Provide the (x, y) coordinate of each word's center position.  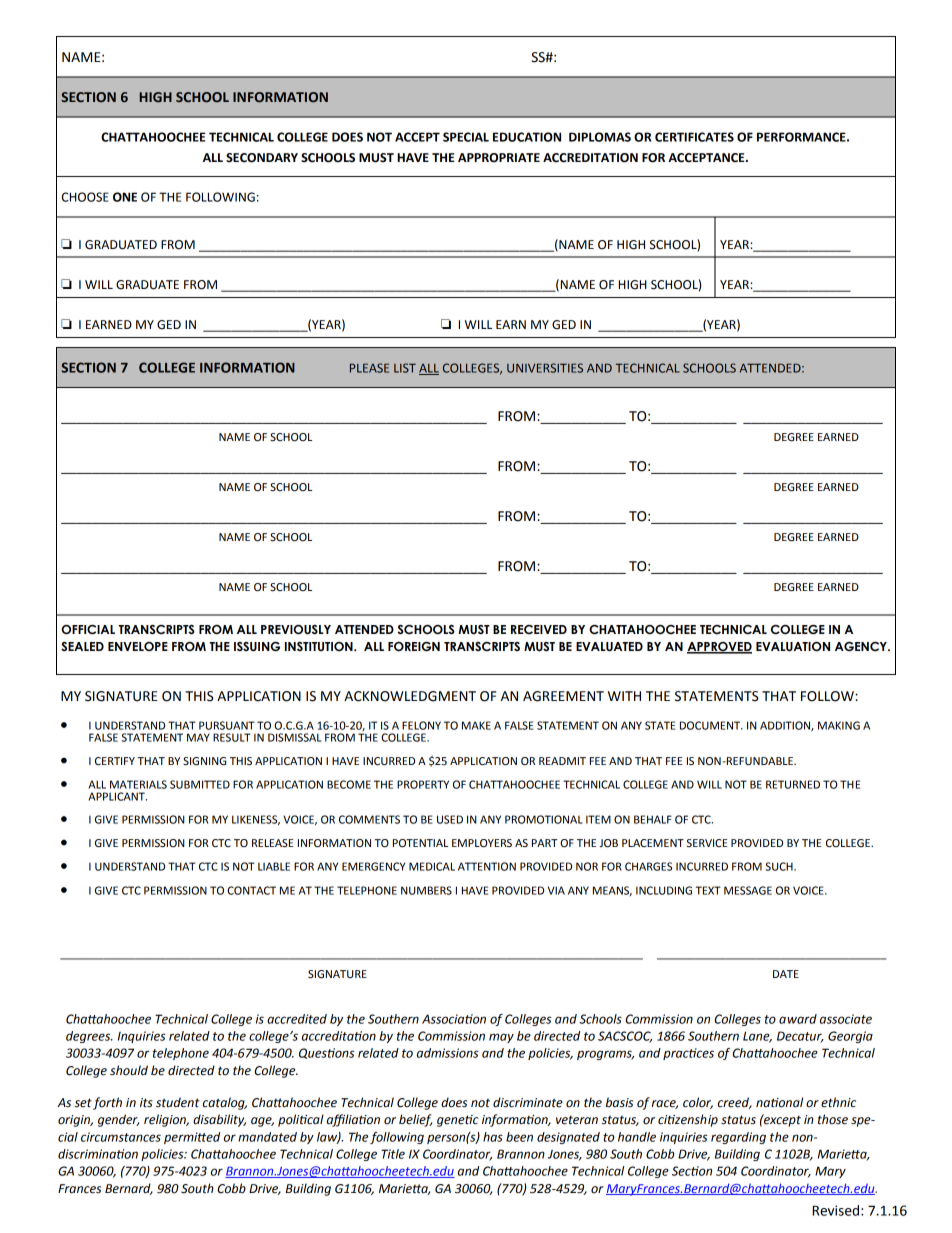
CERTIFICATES (694, 137)
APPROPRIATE (499, 158)
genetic (458, 1121)
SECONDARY (262, 158)
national (779, 1102)
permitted (192, 1138)
